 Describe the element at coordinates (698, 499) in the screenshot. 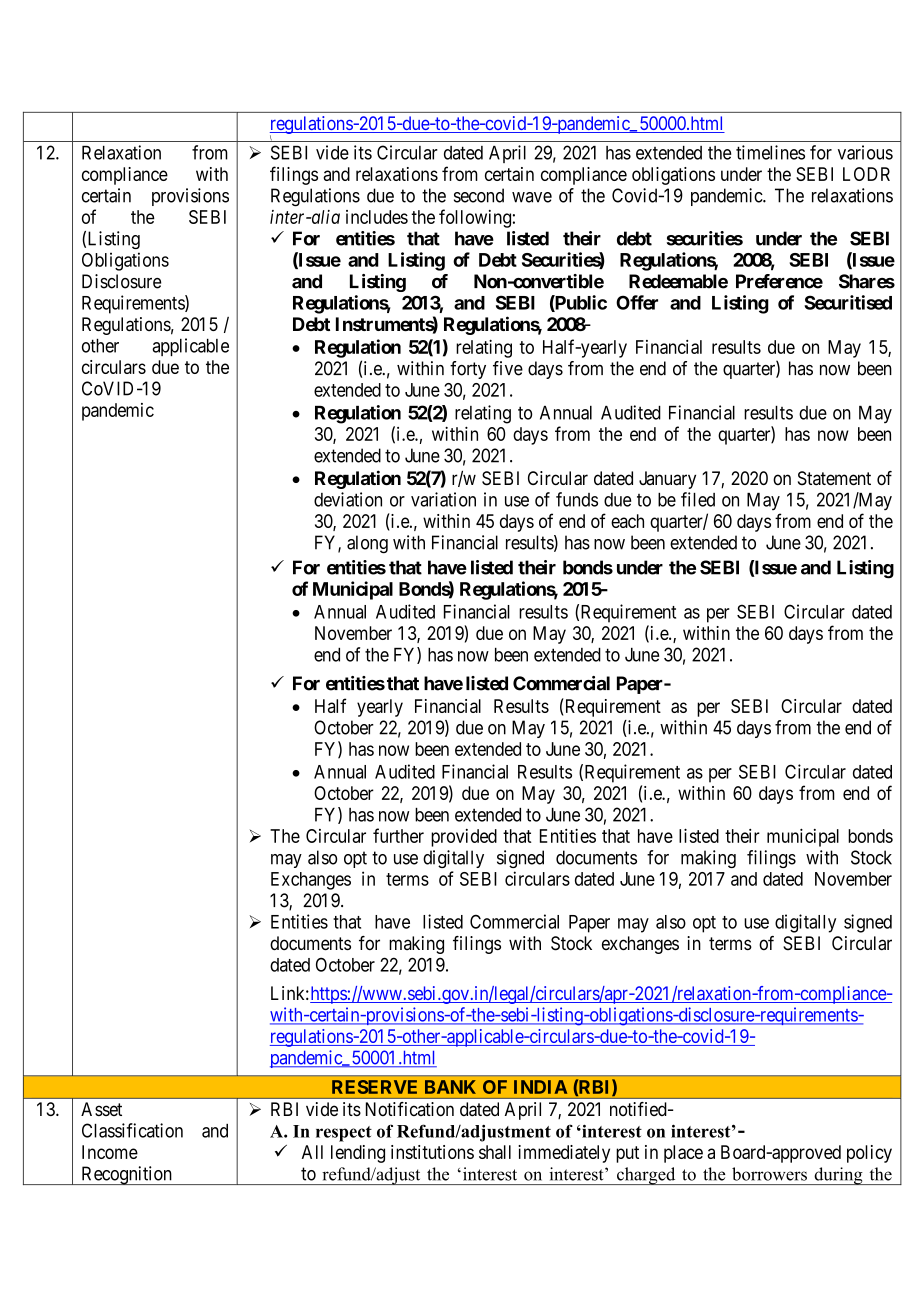

I see `filed` at that location.
